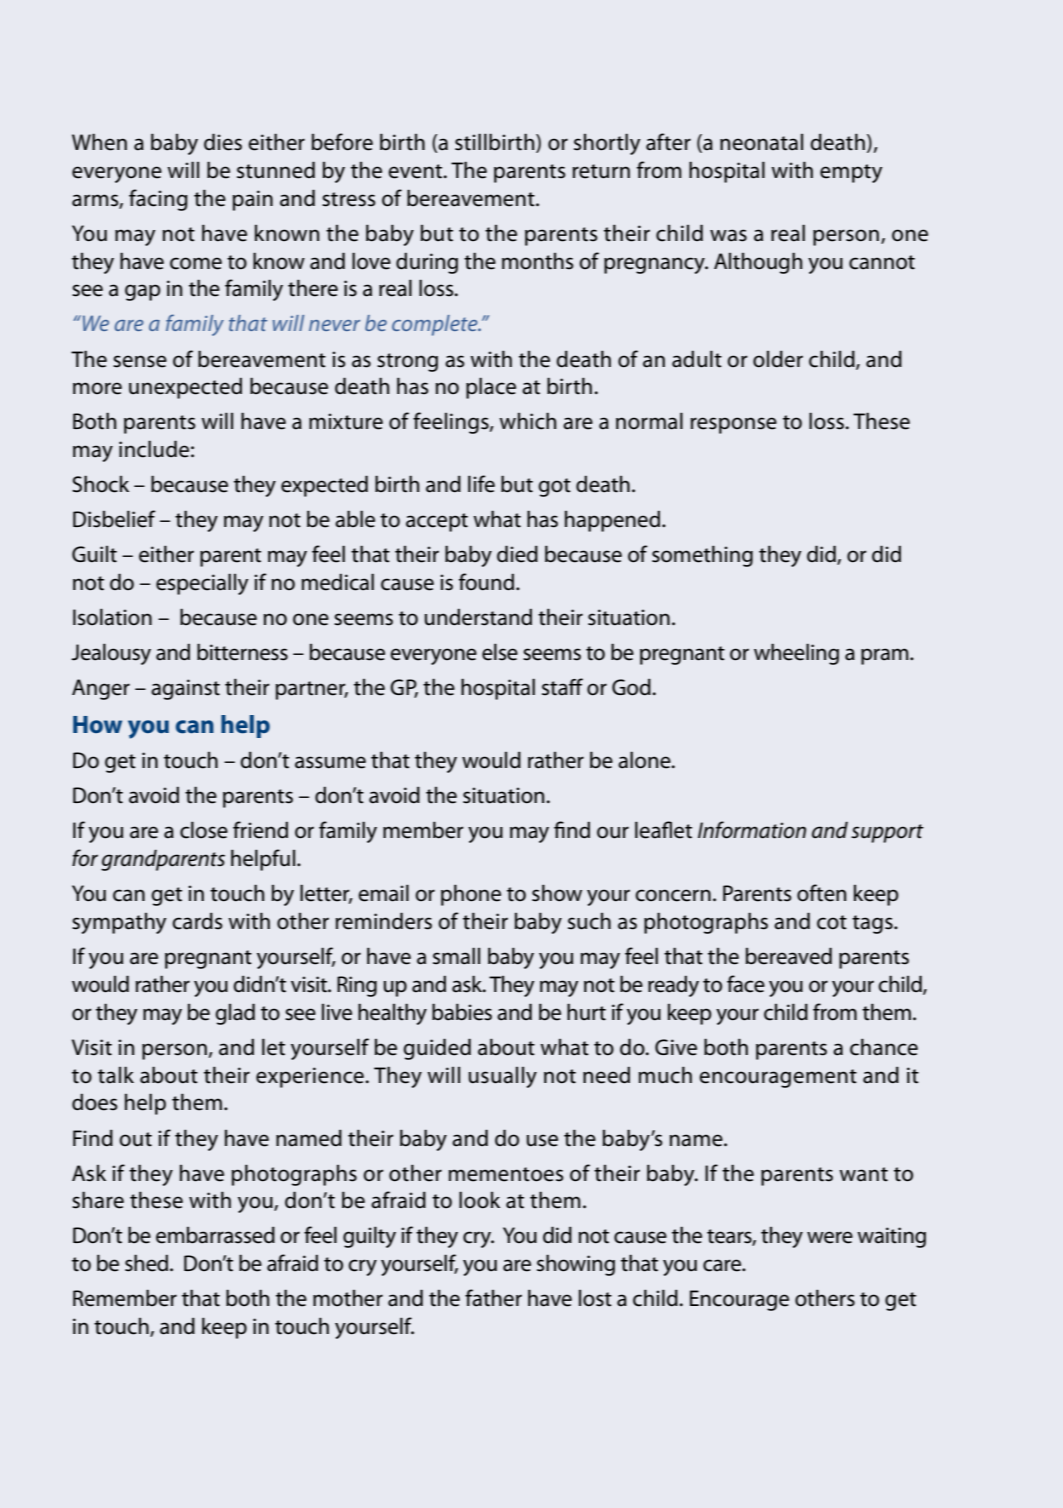 This screenshot has height=1508, width=1063. What do you see at coordinates (830, 1237) in the screenshot?
I see `were` at bounding box center [830, 1237].
